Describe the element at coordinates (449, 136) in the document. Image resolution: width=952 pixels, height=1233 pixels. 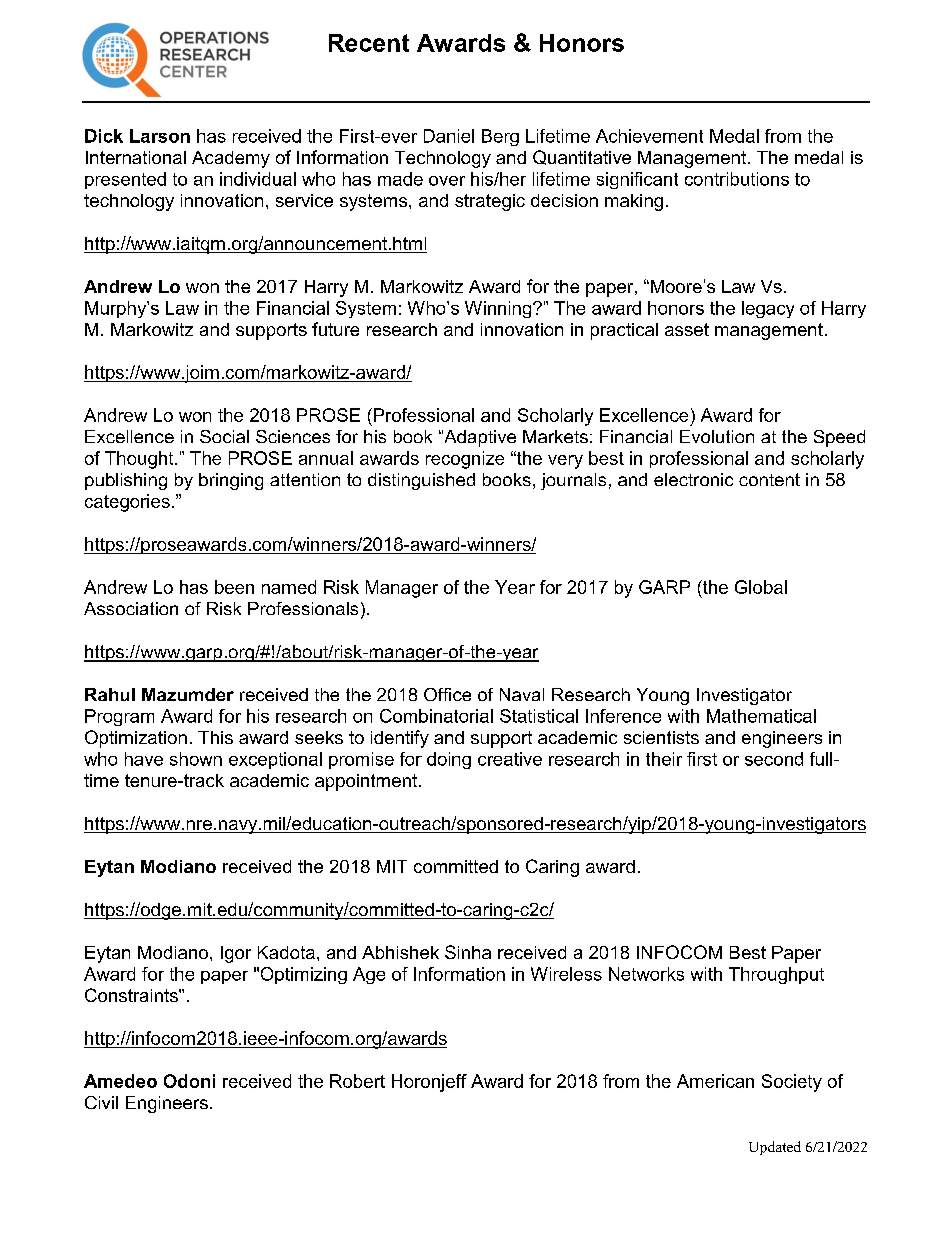
I see `Daniel` at that location.
